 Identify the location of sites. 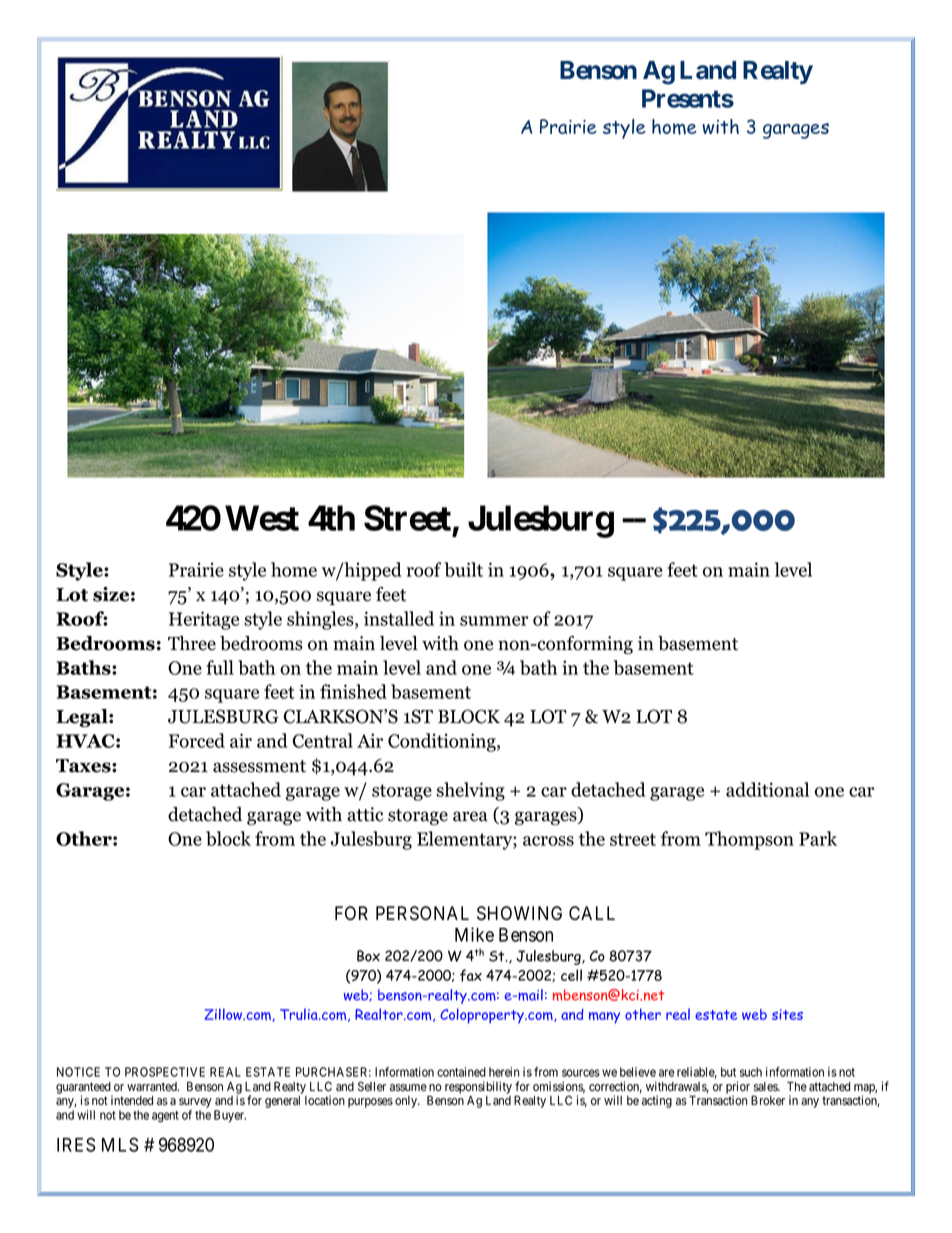
(787, 1014).
